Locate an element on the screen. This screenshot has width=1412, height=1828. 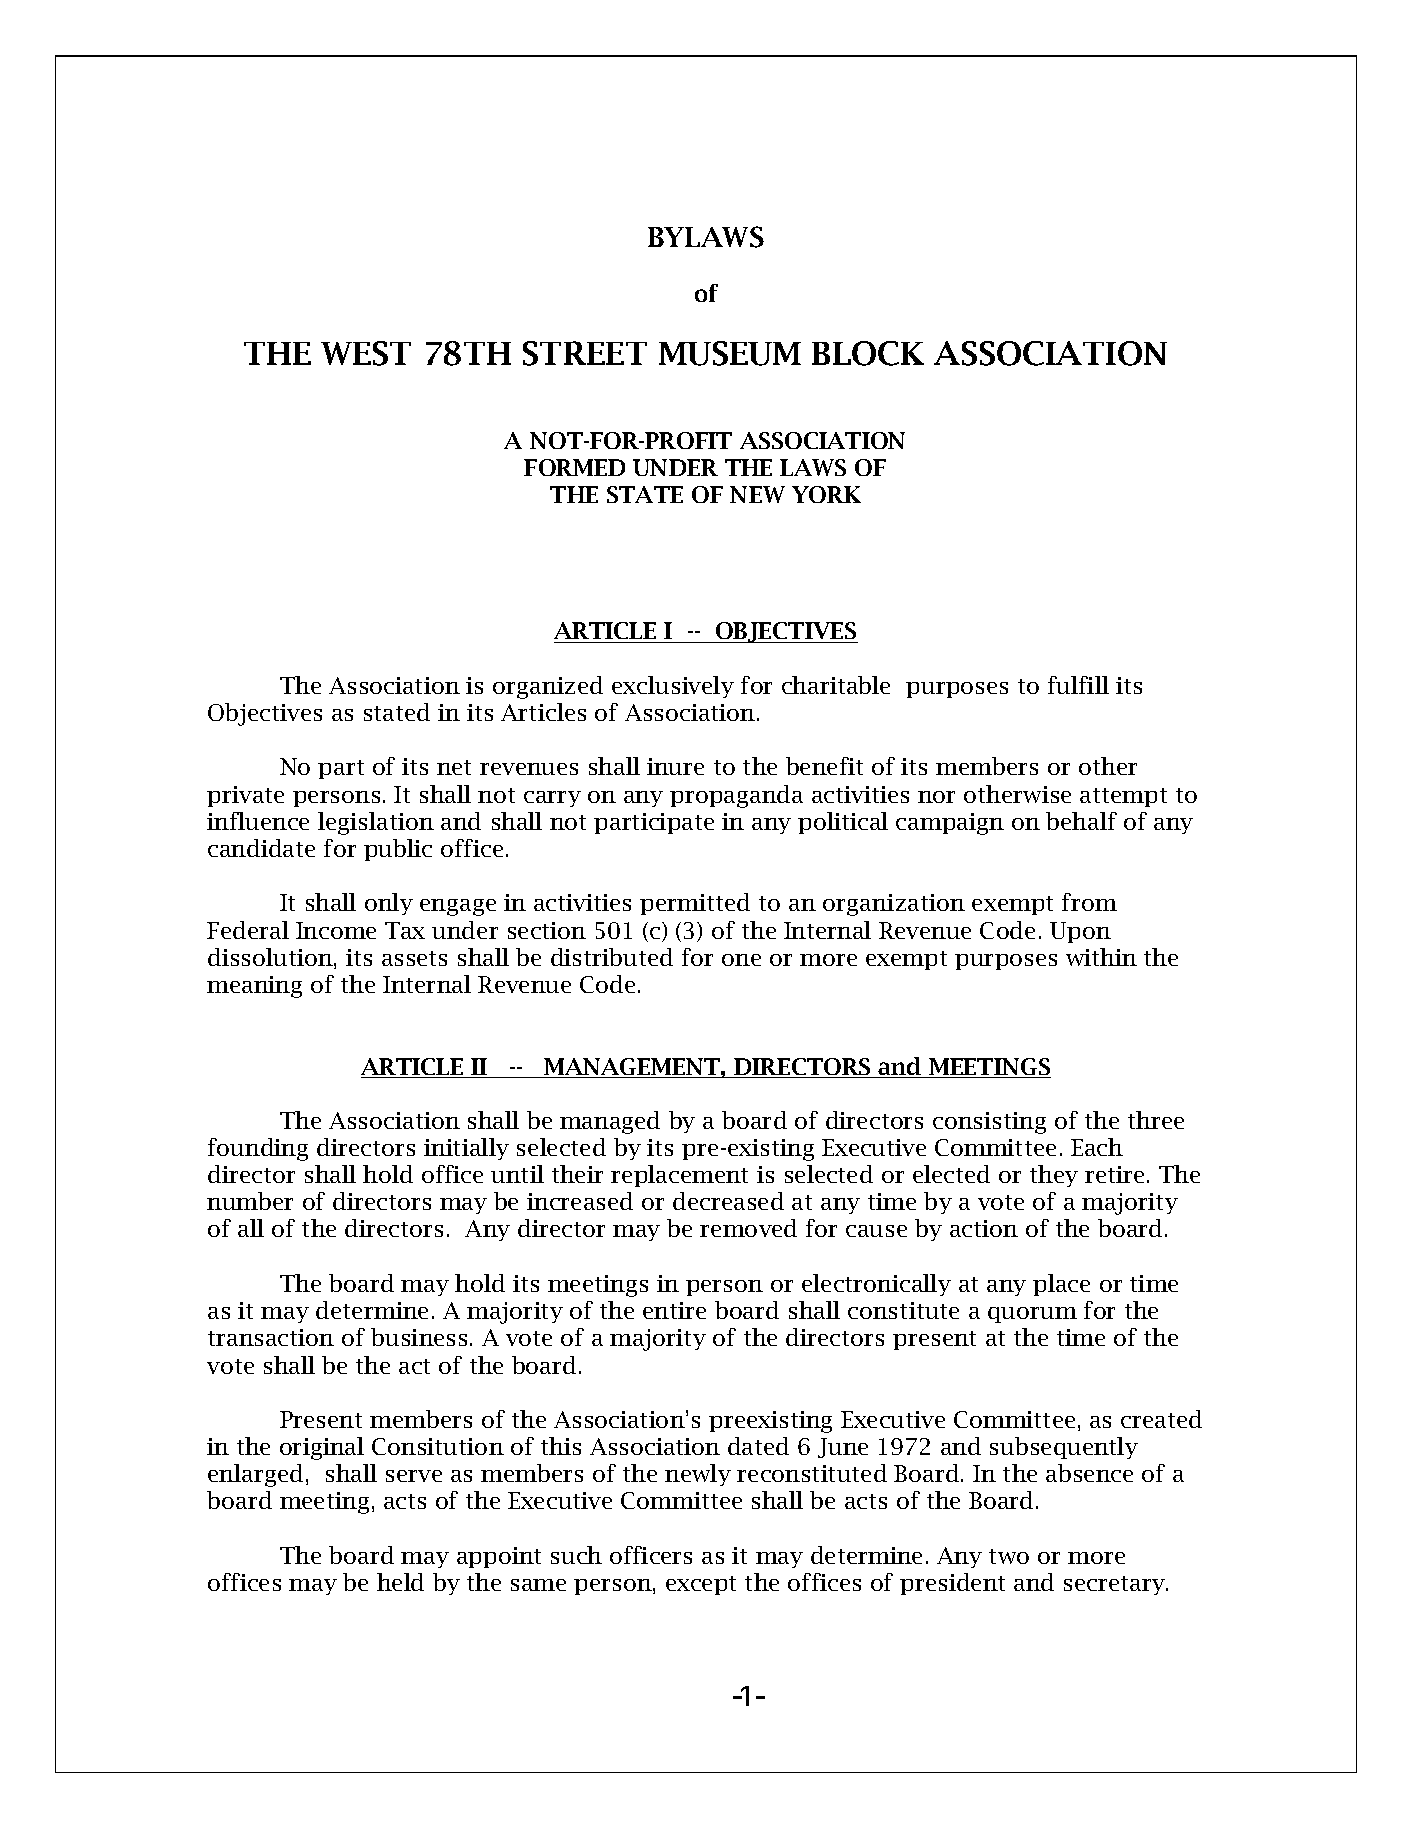
BLOCK is located at coordinates (868, 353).
